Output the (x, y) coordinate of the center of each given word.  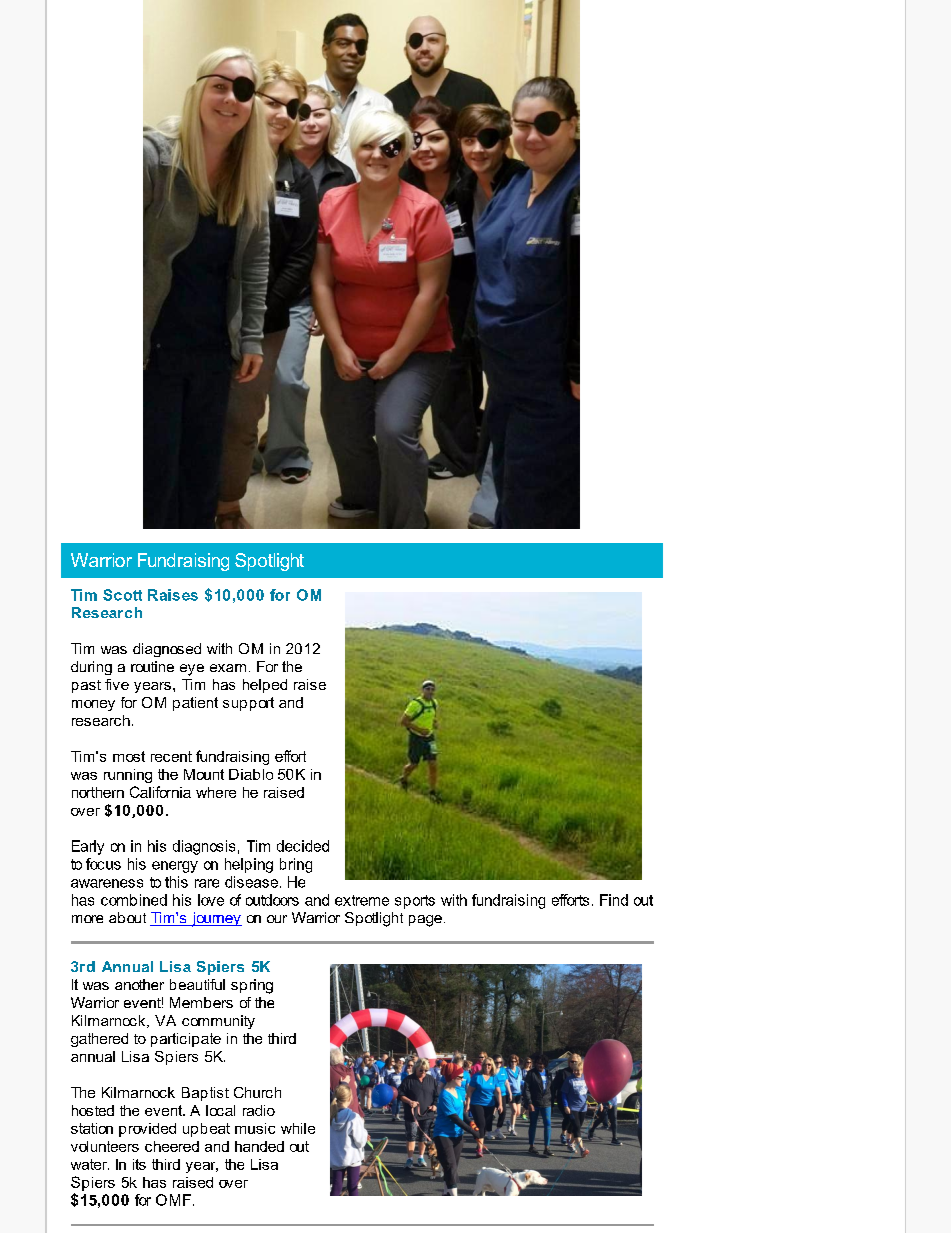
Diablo (251, 774)
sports (415, 902)
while (298, 1128)
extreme (362, 900)
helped (265, 686)
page (425, 921)
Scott (122, 595)
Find (614, 900)
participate (186, 1040)
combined (134, 900)
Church (257, 1092)
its (139, 1164)
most (129, 756)
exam (228, 668)
